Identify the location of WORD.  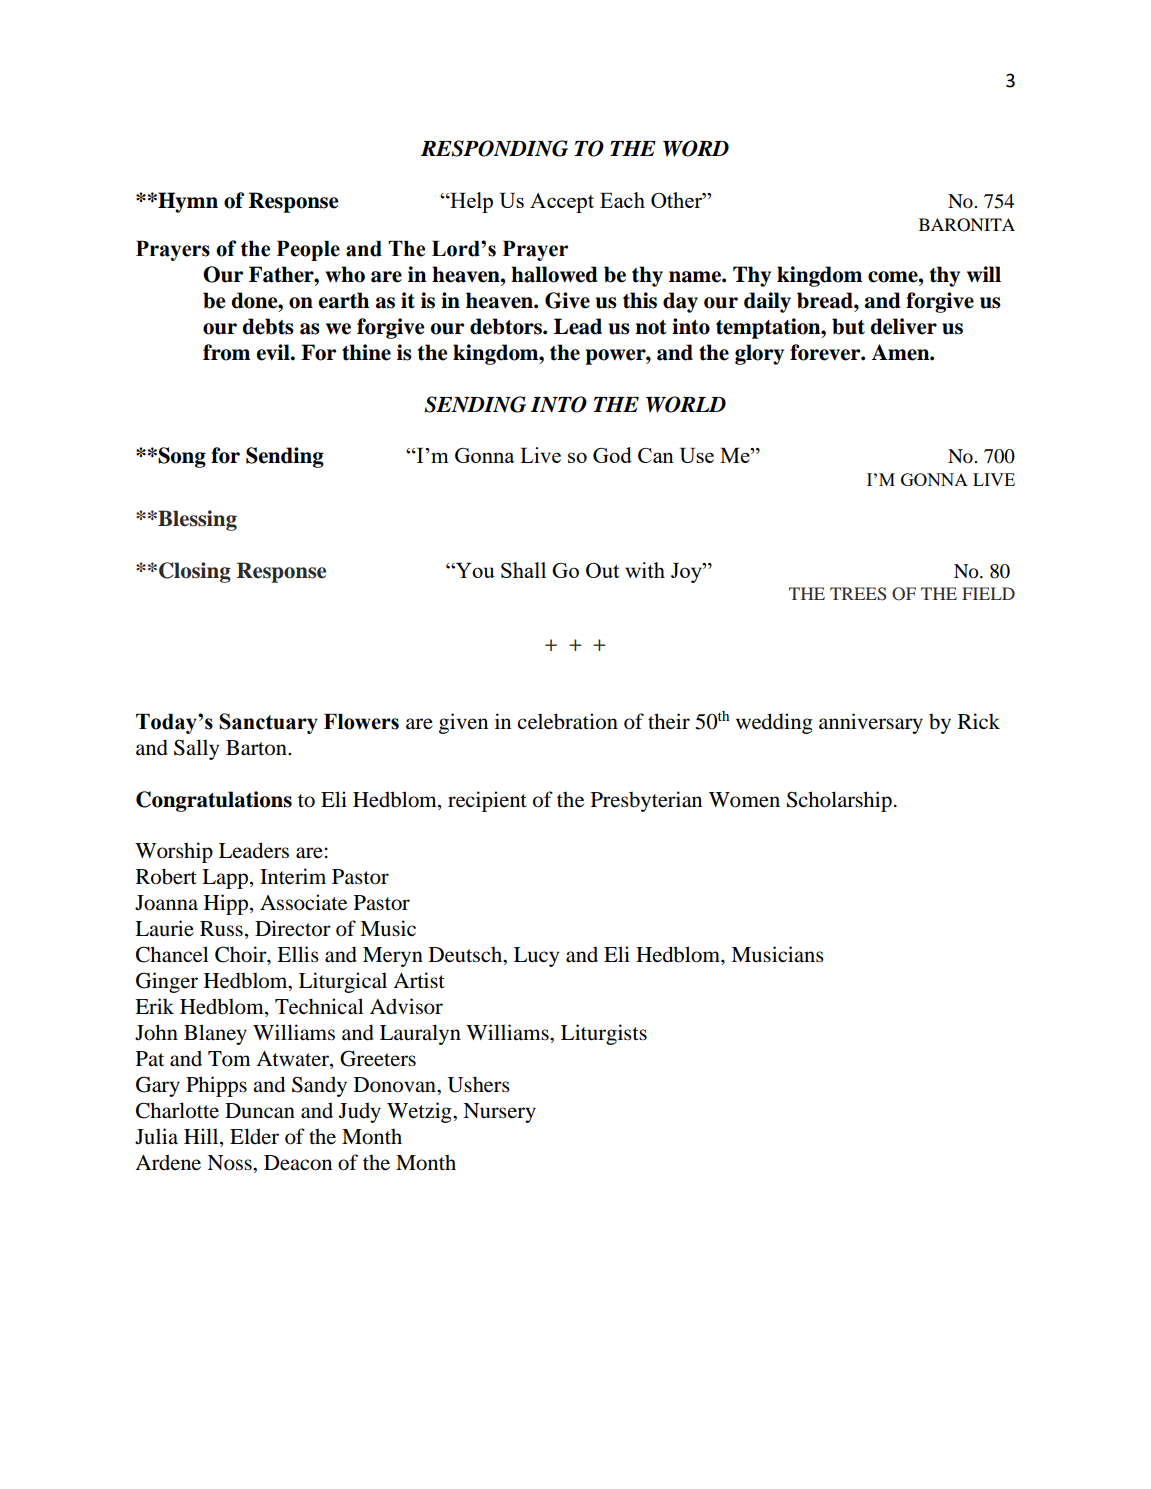
(696, 148).
